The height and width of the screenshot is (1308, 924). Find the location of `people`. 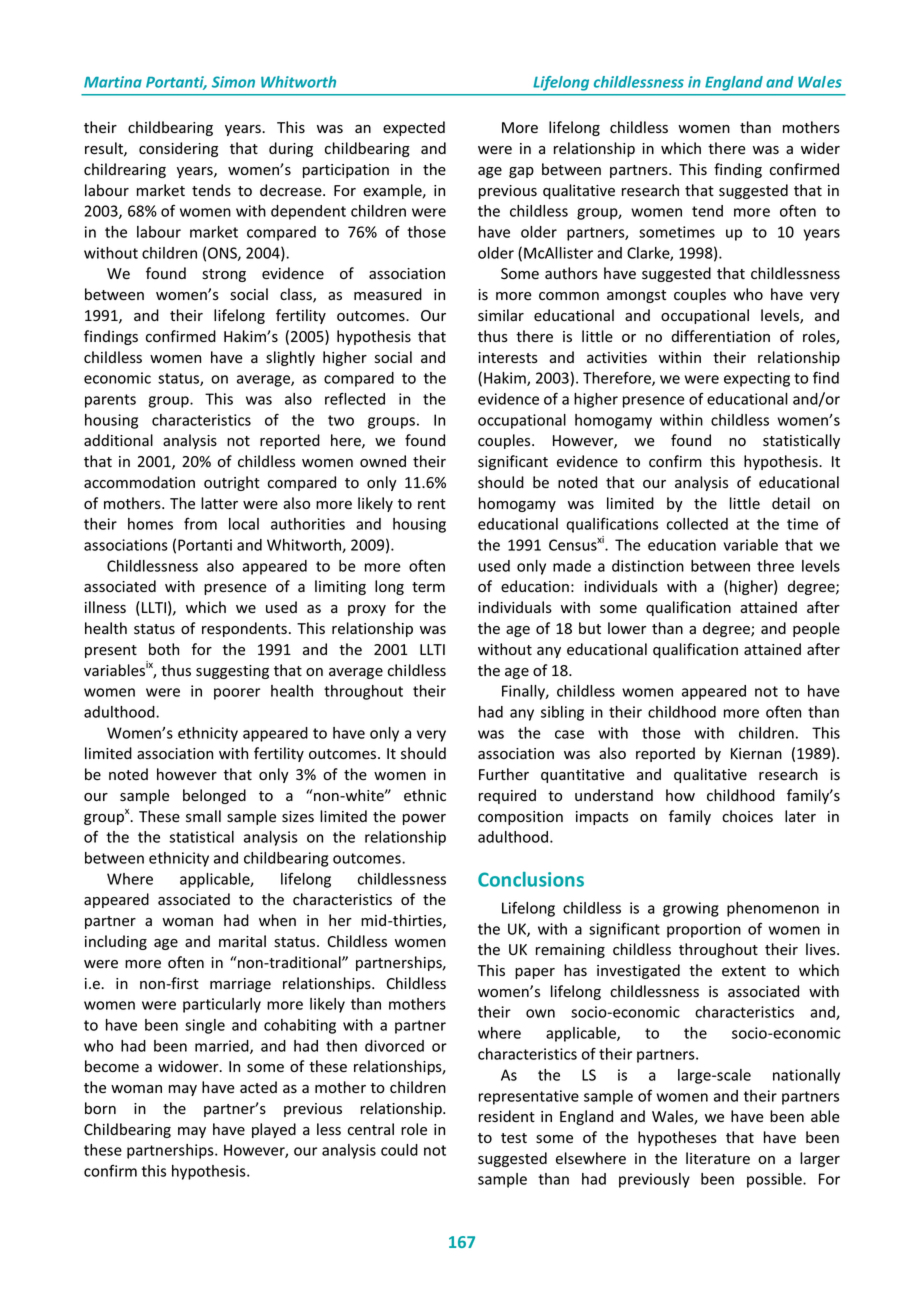

people is located at coordinates (816, 629).
